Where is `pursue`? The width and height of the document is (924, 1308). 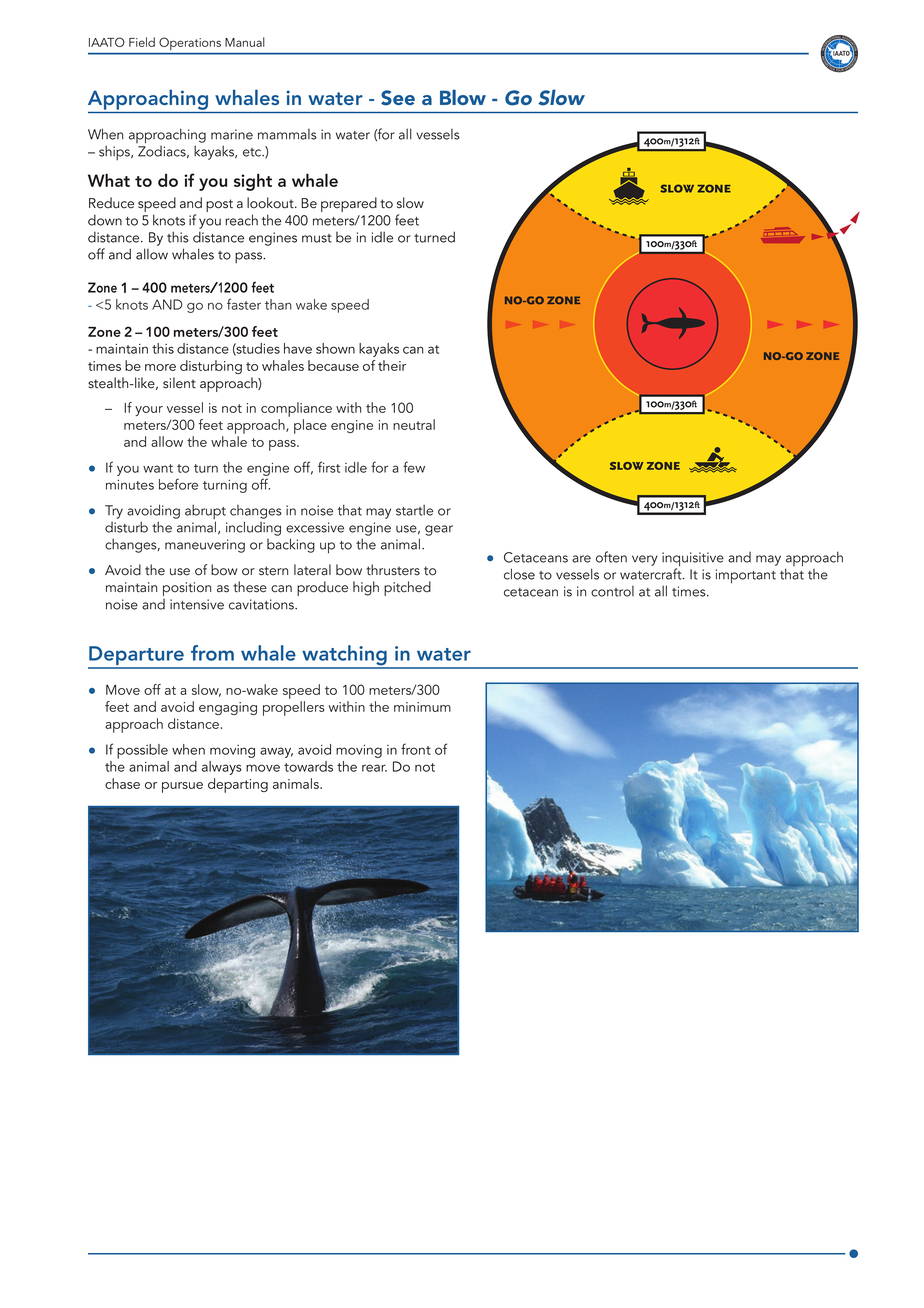 pursue is located at coordinates (182, 787).
